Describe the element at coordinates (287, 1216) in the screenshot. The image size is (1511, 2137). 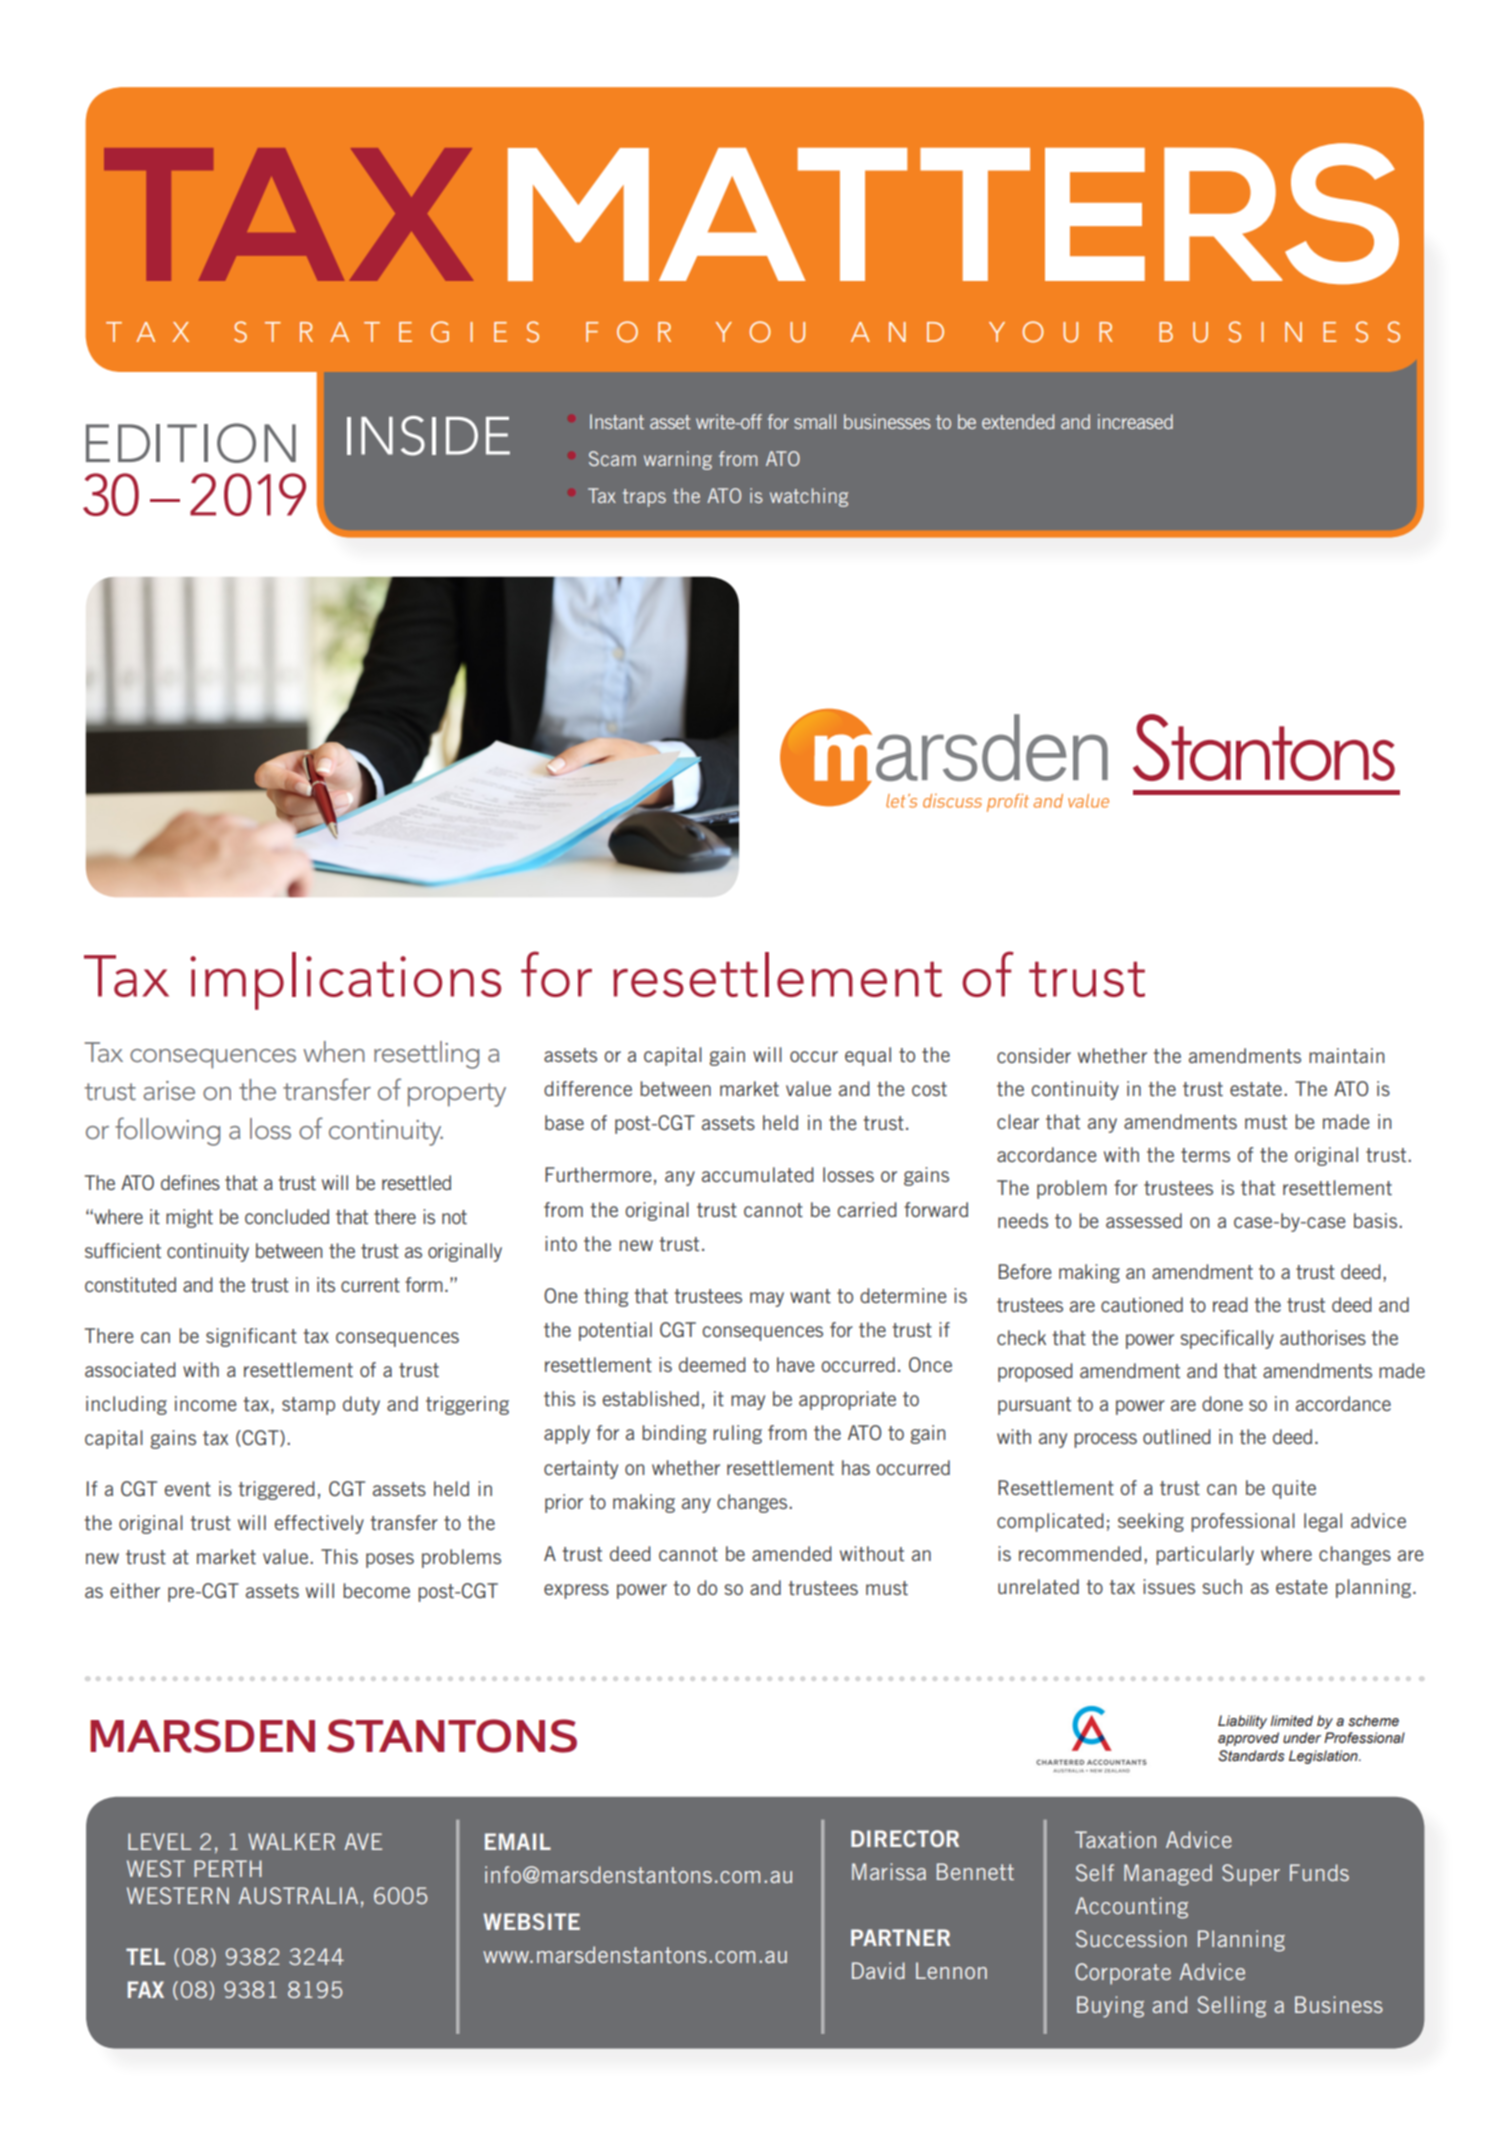
I see `concluded` at that location.
